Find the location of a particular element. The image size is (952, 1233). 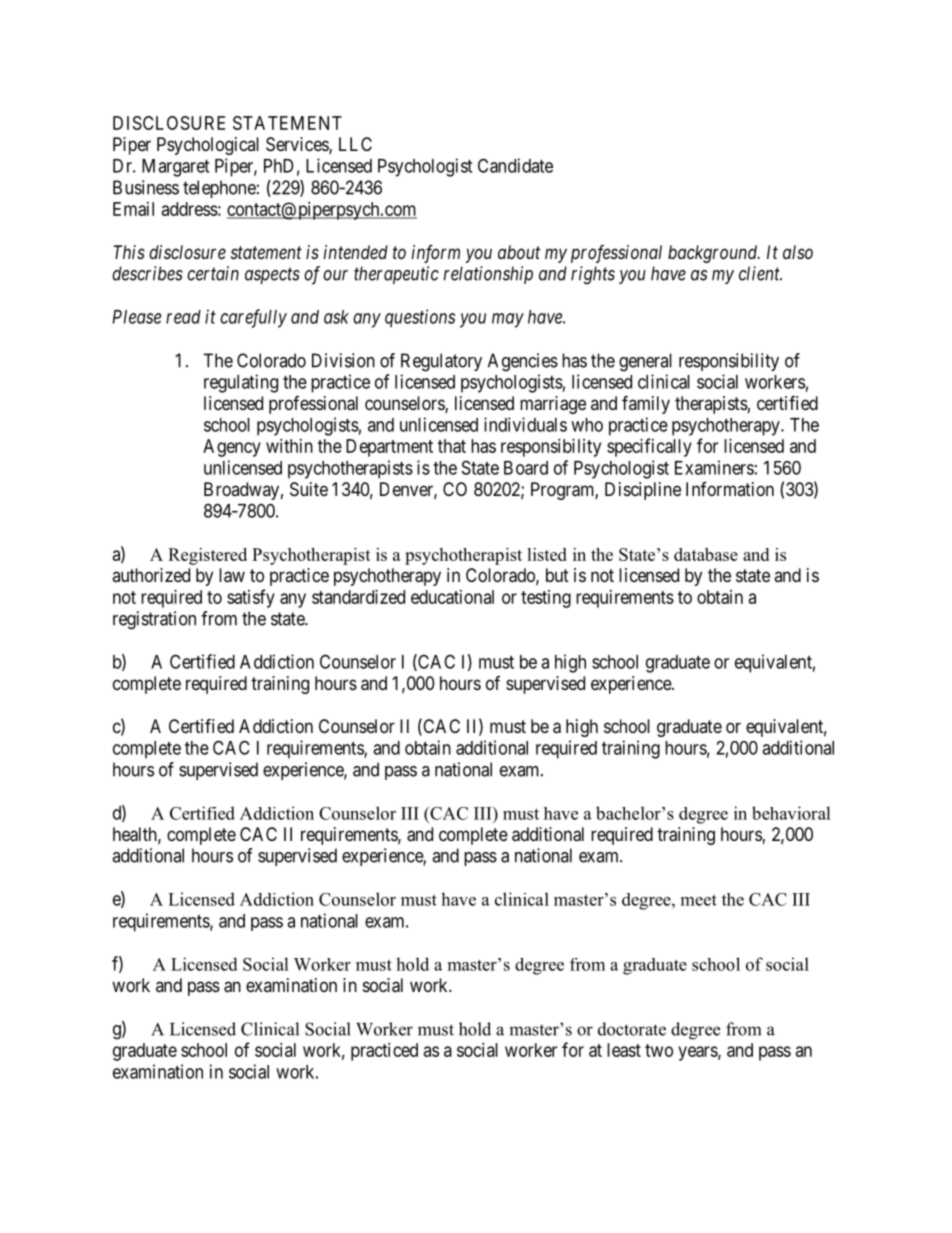

two is located at coordinates (659, 1050).
